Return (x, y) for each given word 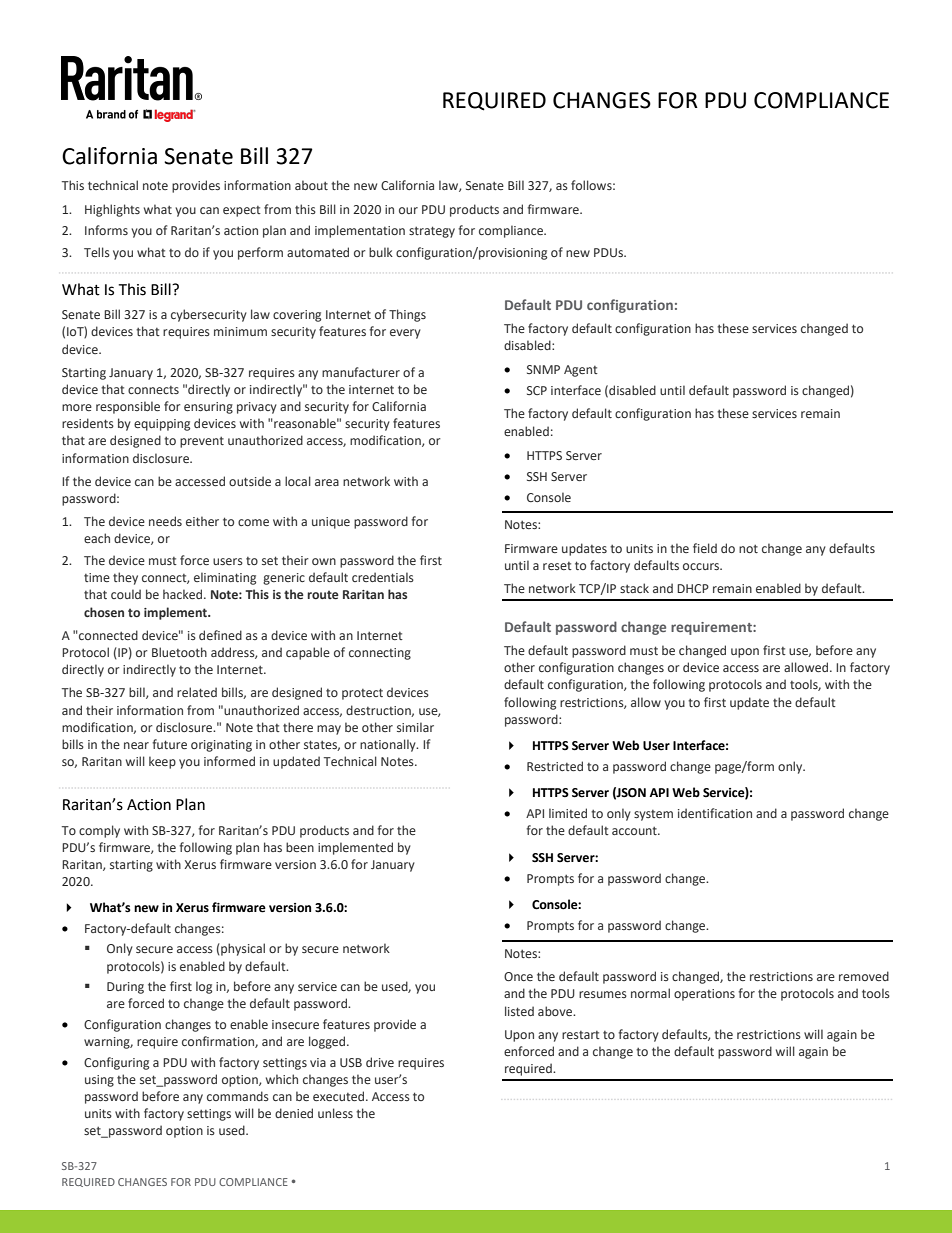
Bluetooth (179, 652)
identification (715, 813)
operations (704, 995)
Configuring (116, 1063)
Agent (581, 371)
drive (380, 1062)
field (705, 548)
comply (99, 831)
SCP (537, 390)
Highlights (112, 210)
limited (568, 813)
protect (362, 694)
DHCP (693, 588)
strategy (432, 232)
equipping (162, 425)
